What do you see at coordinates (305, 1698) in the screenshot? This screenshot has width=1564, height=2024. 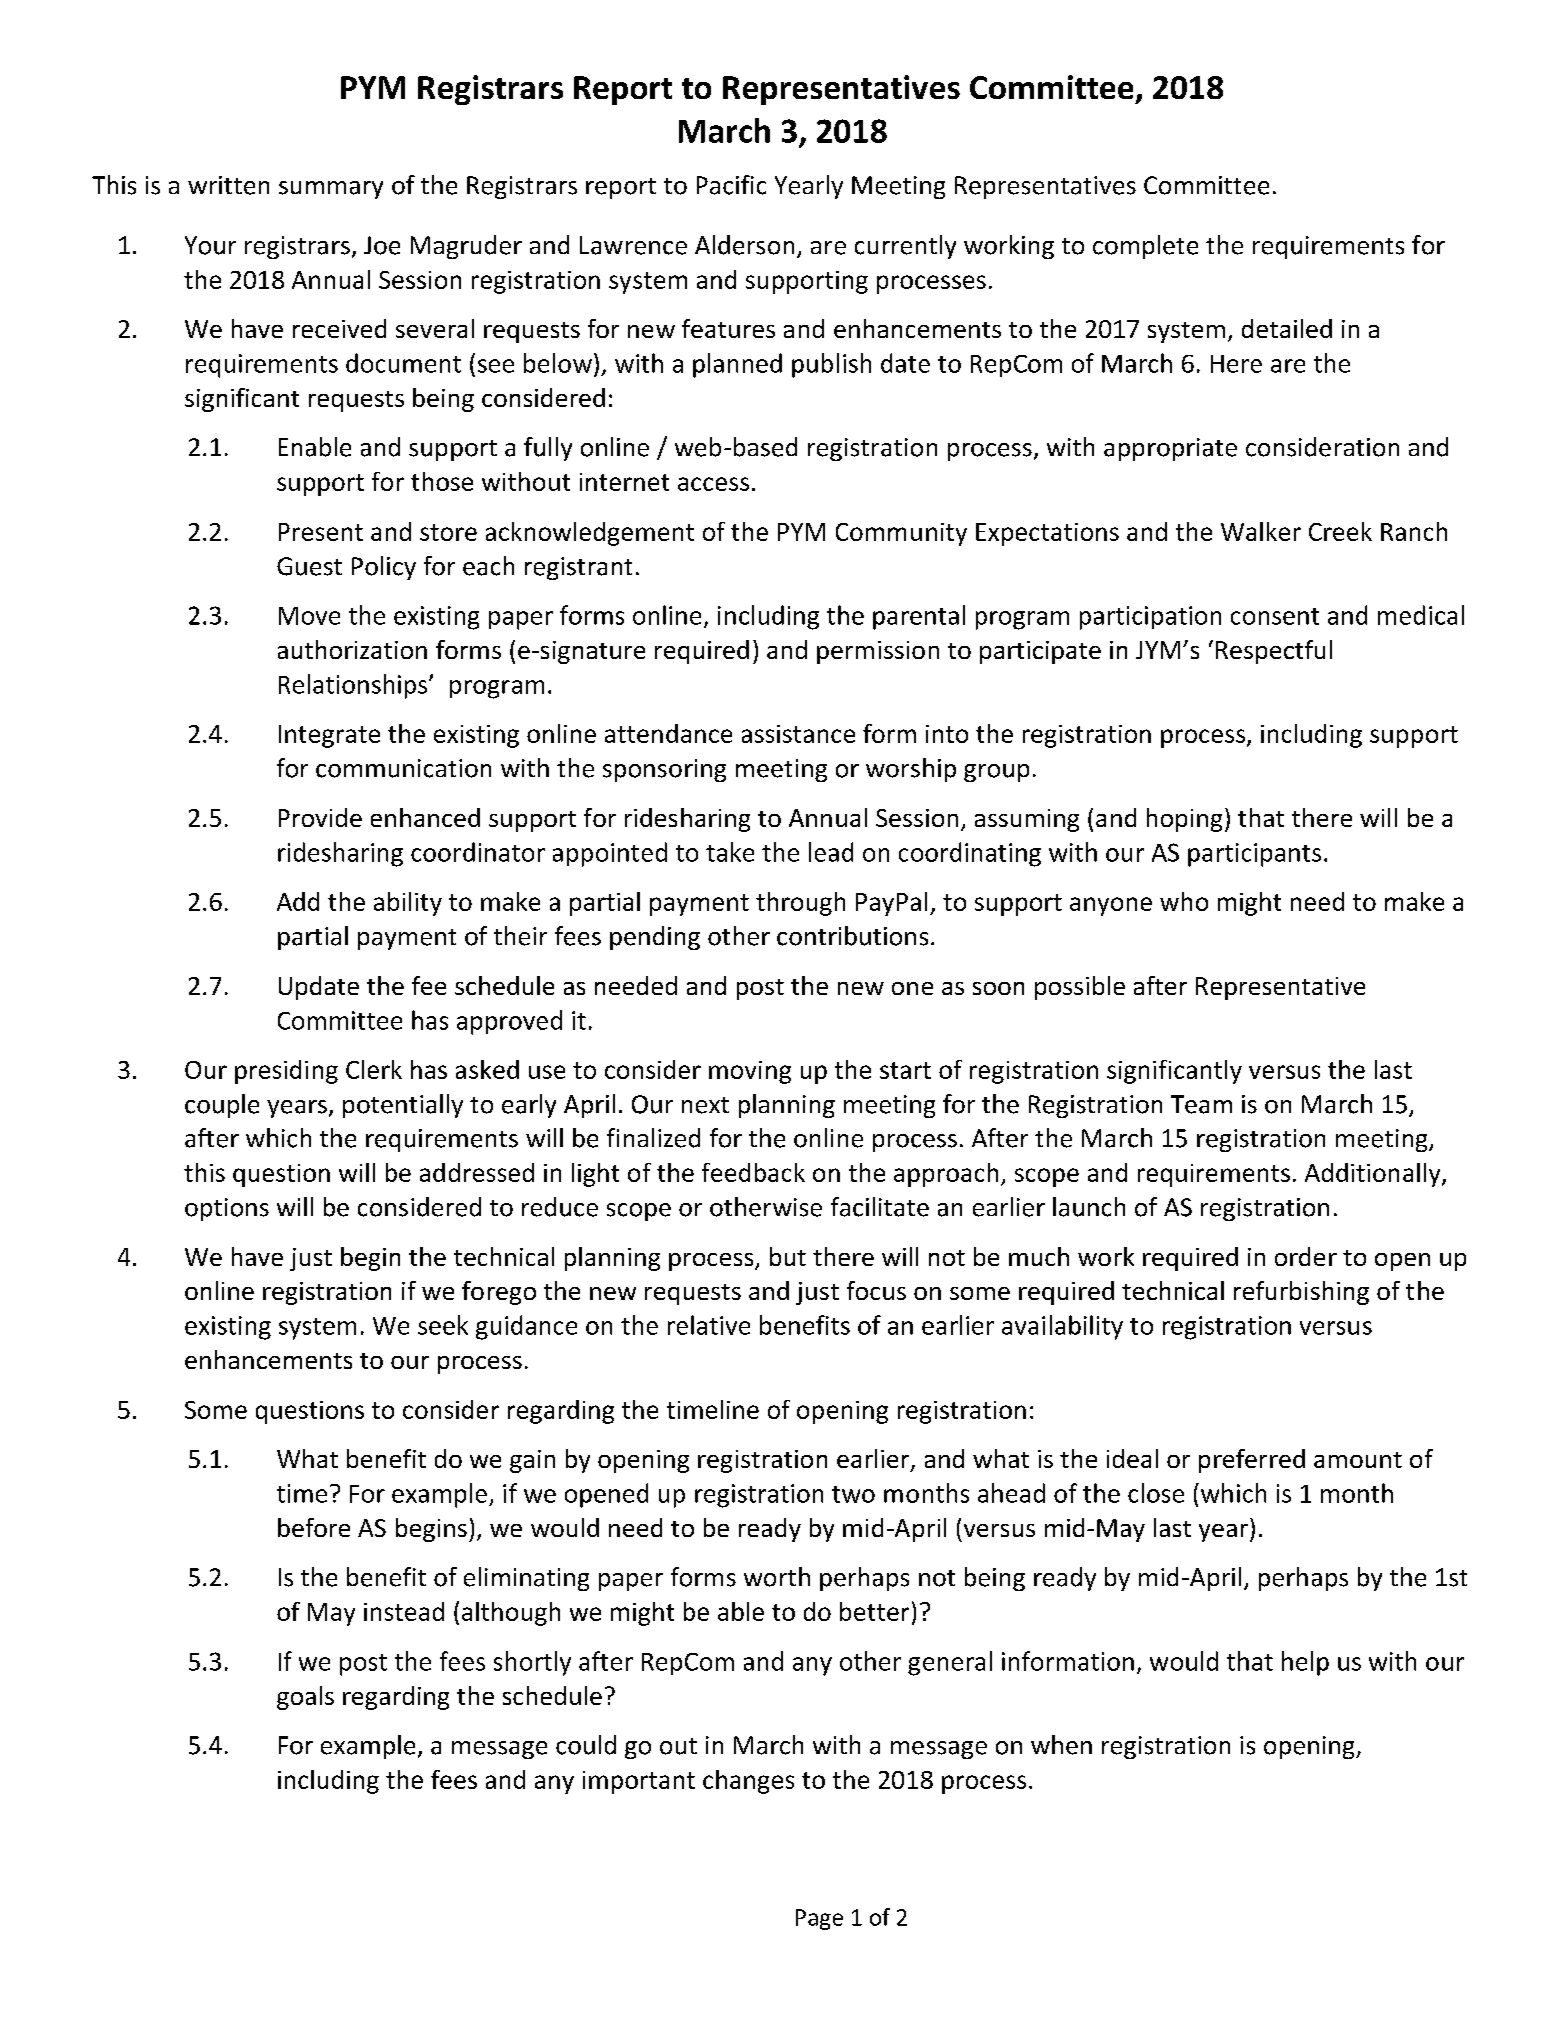 I see `goals` at bounding box center [305, 1698].
